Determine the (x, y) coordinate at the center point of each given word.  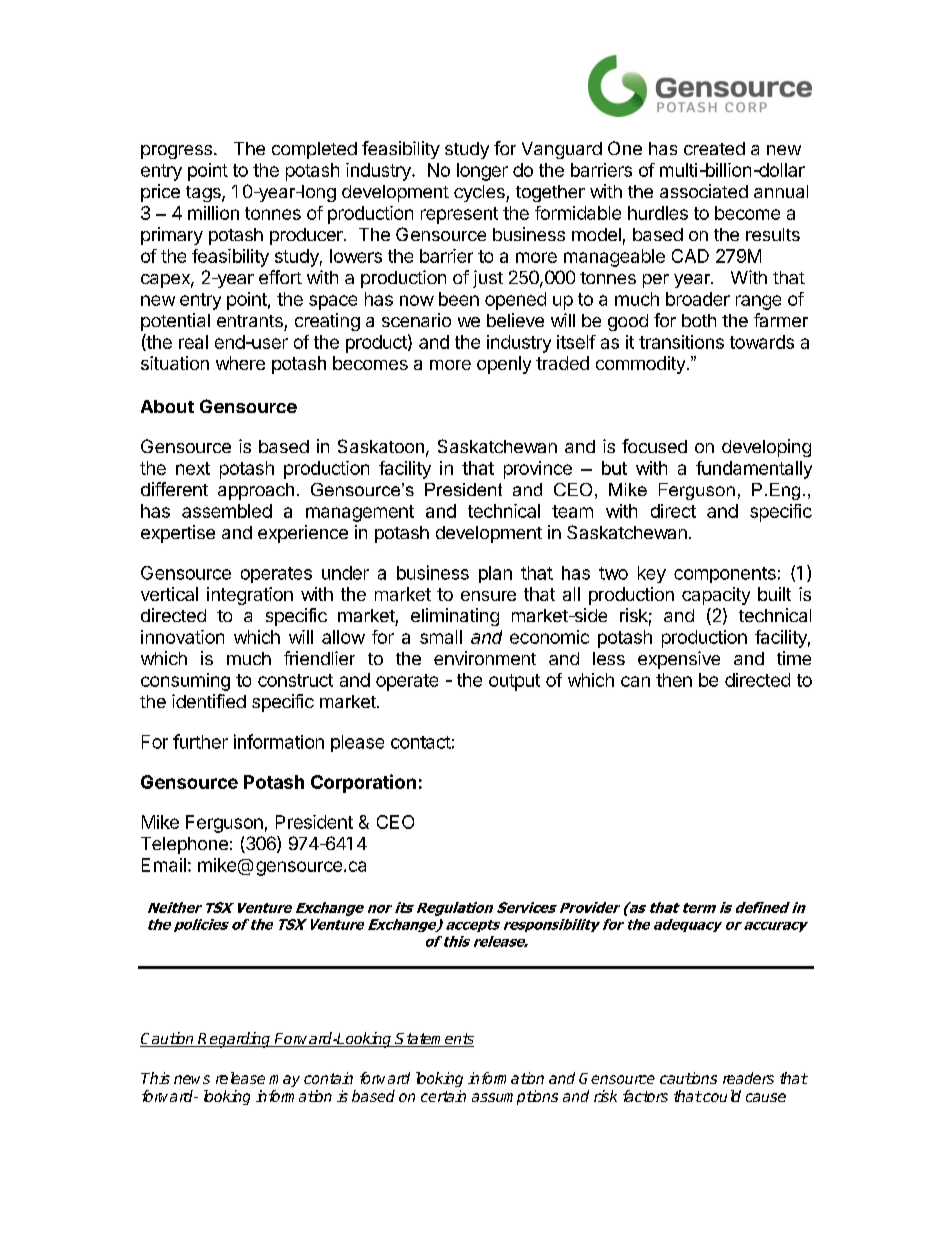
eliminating (455, 617)
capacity (716, 596)
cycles (480, 193)
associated (704, 191)
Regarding (235, 1040)
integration (250, 596)
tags (204, 194)
